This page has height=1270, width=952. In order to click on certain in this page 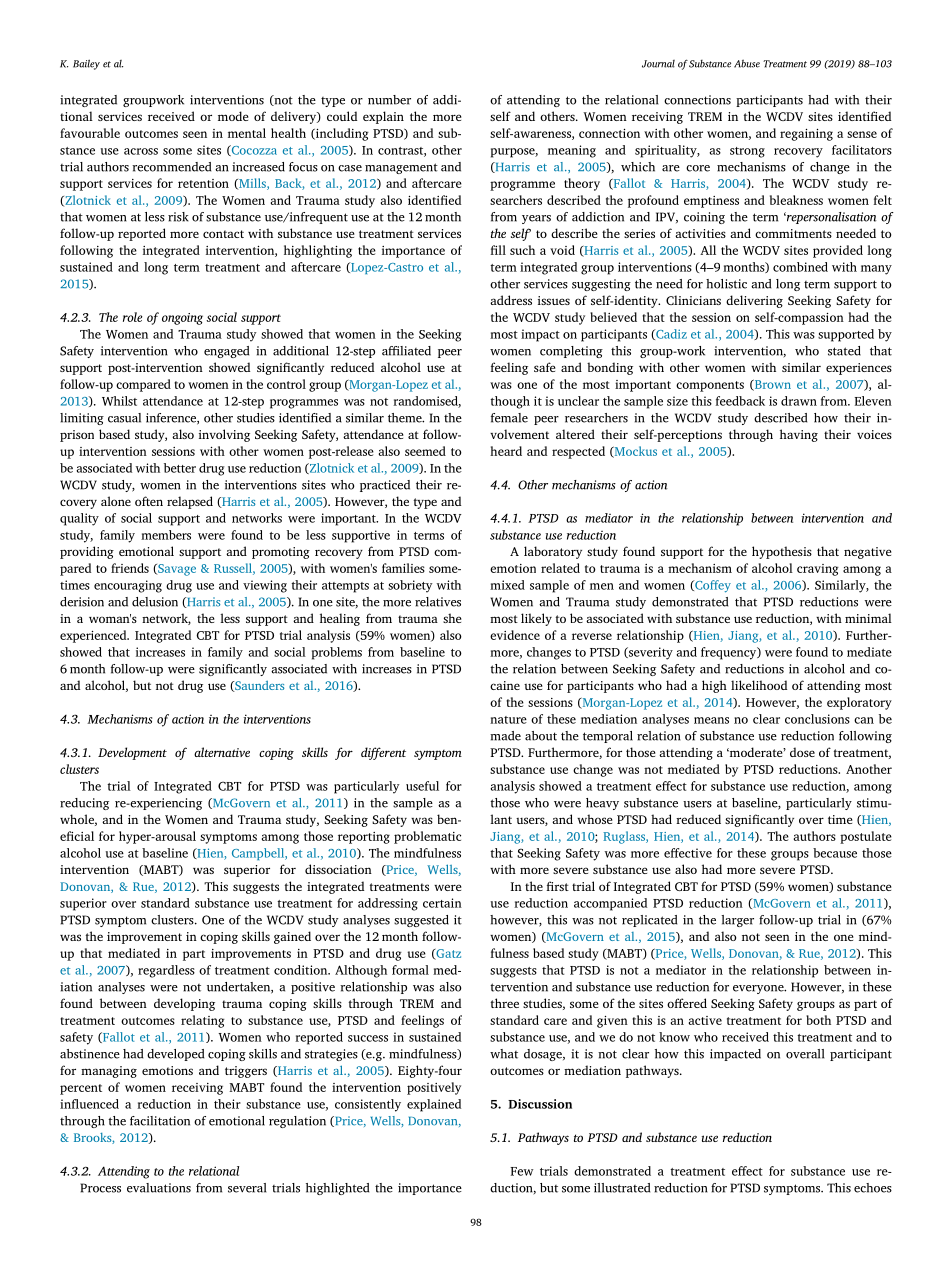, I will do `click(442, 903)`.
